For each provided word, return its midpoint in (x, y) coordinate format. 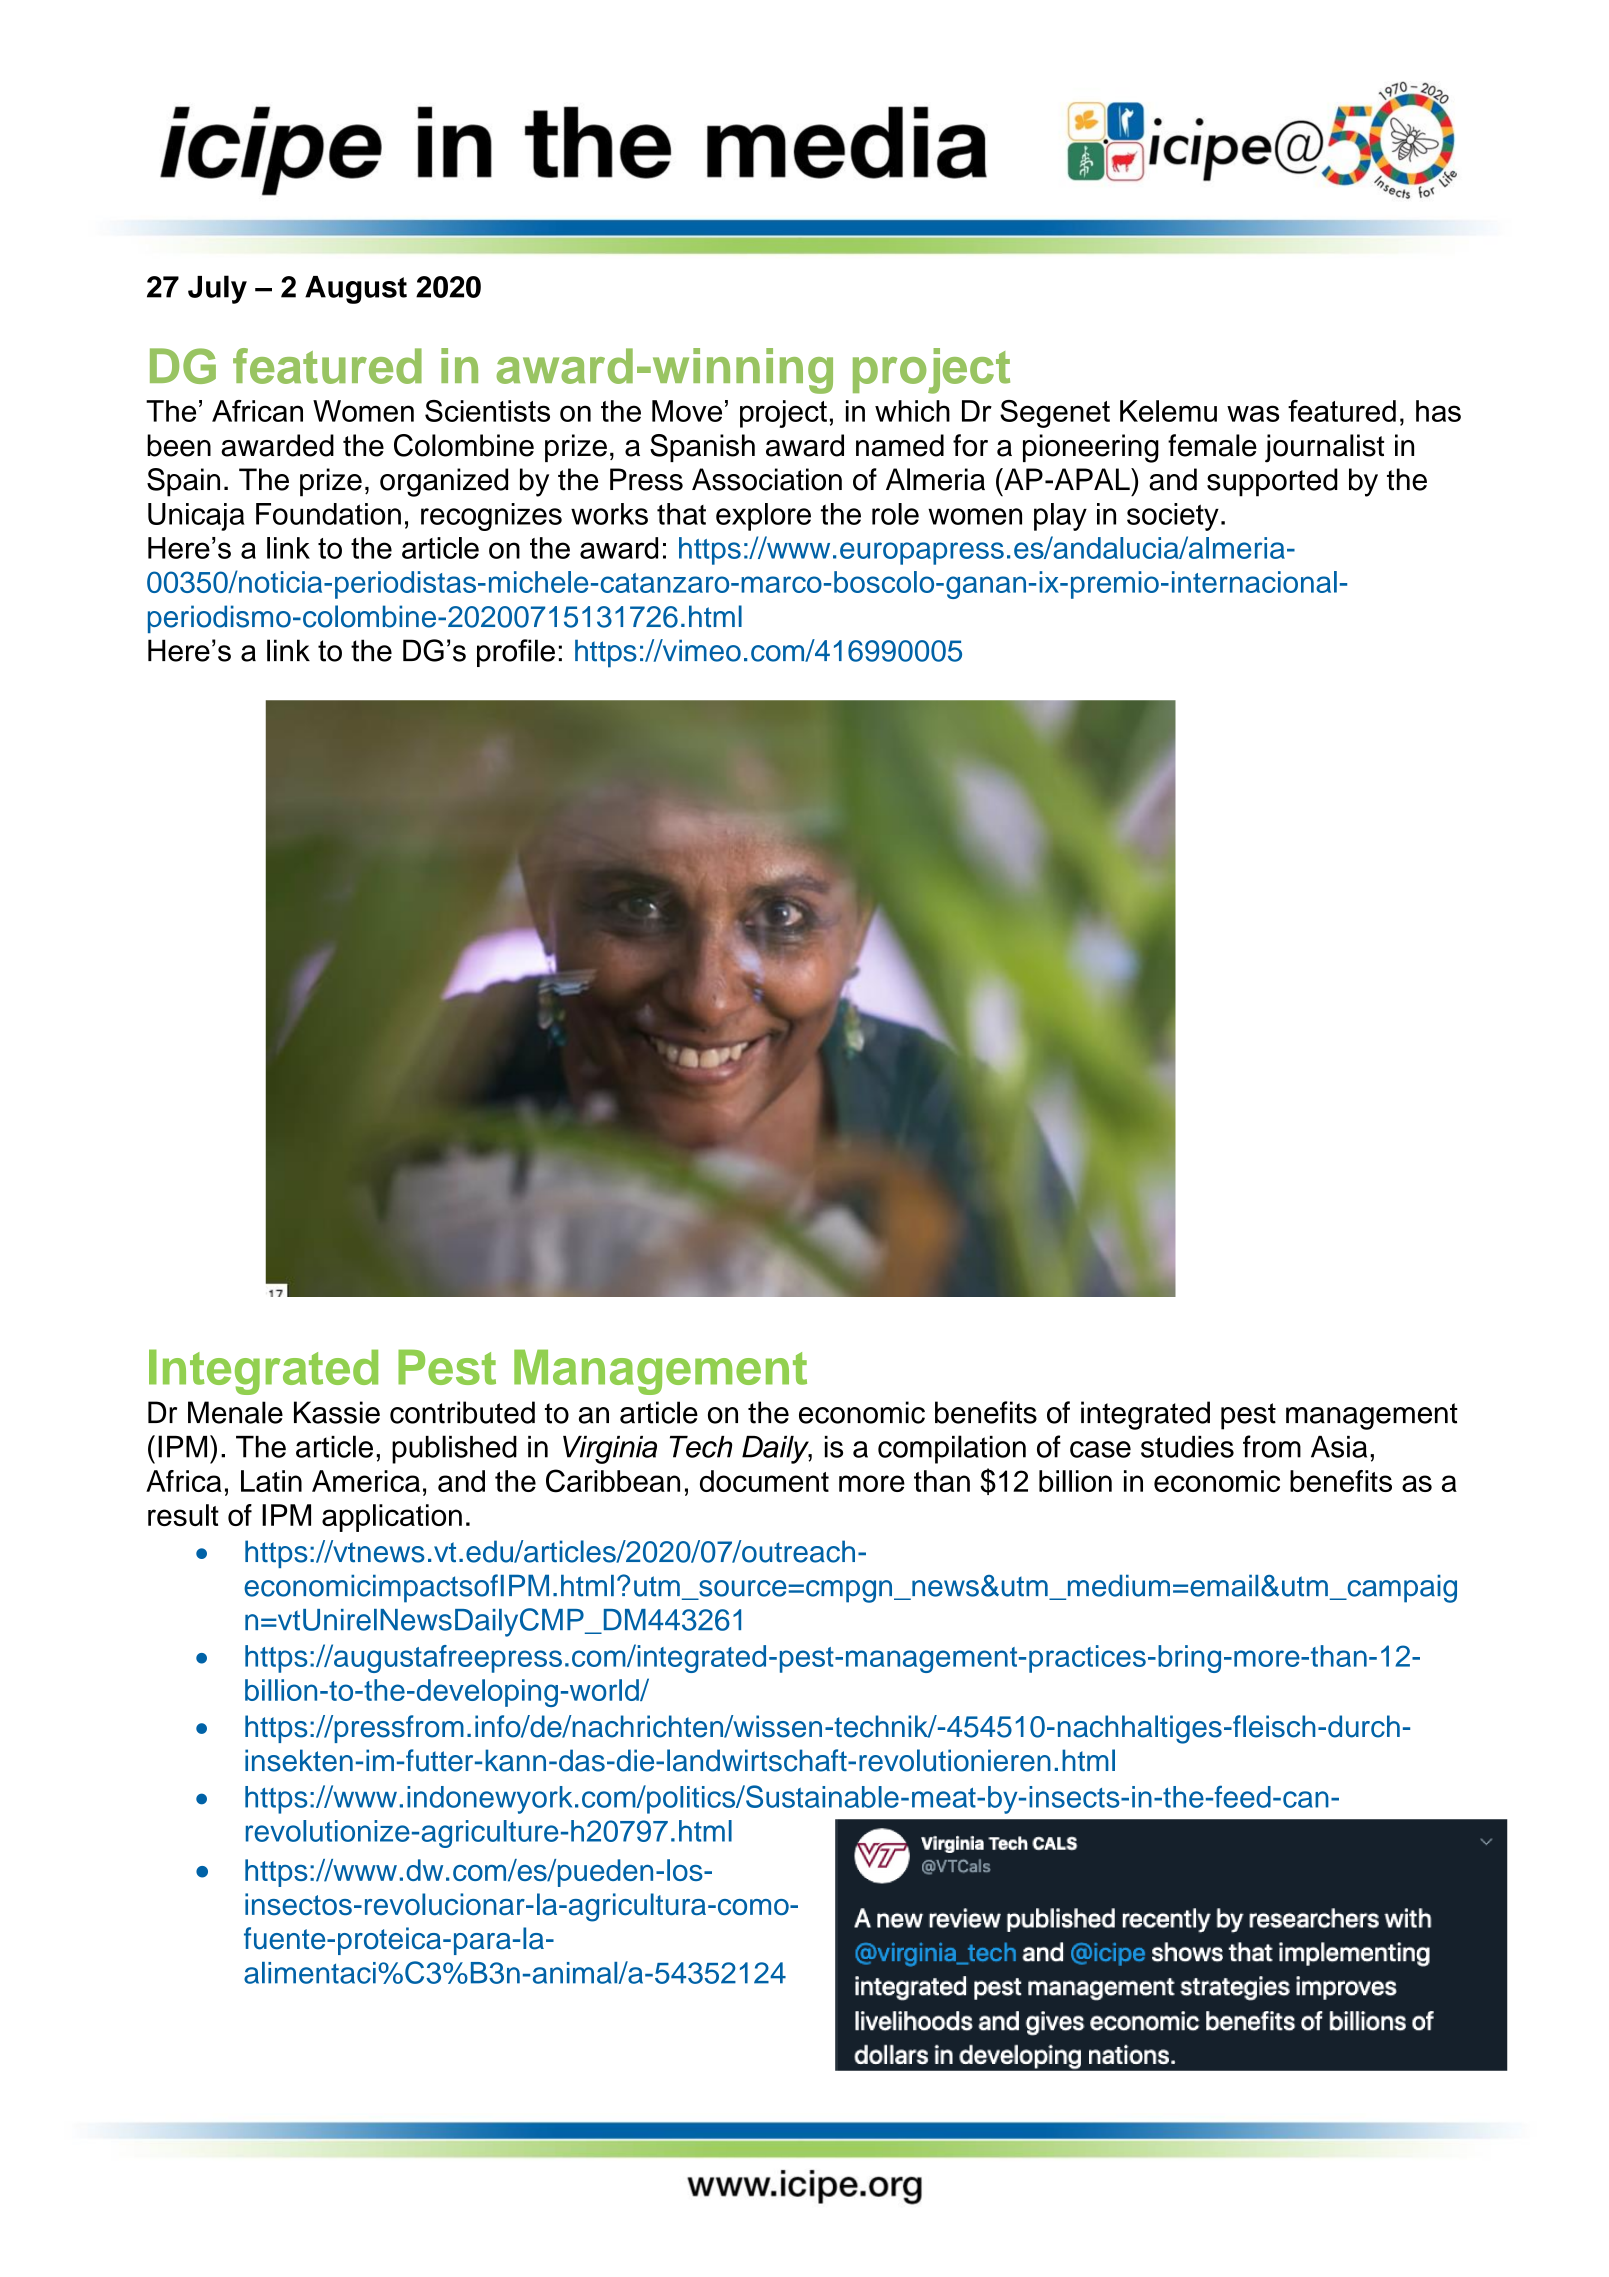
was (1253, 413)
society (1173, 517)
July (217, 289)
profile (516, 653)
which (912, 411)
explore (763, 517)
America (366, 1481)
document (764, 1481)
